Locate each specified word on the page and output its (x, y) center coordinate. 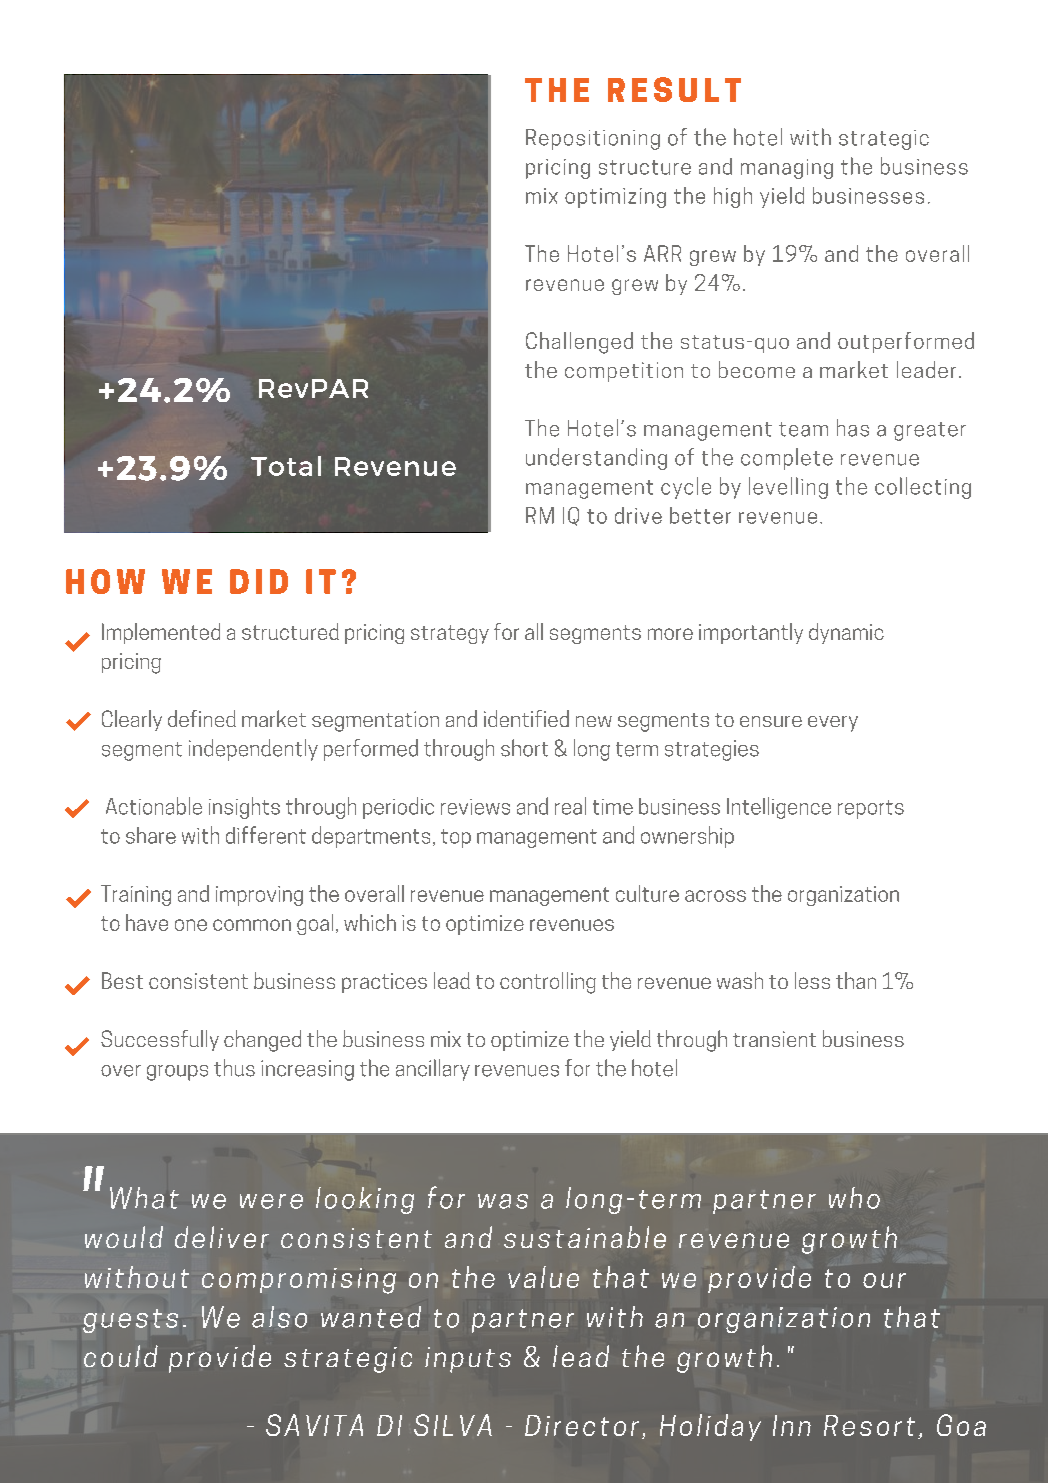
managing (787, 169)
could (121, 1356)
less (812, 980)
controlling (548, 983)
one (191, 925)
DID (259, 581)
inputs (468, 1360)
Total (286, 466)
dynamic (846, 633)
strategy (450, 634)
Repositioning (593, 139)
